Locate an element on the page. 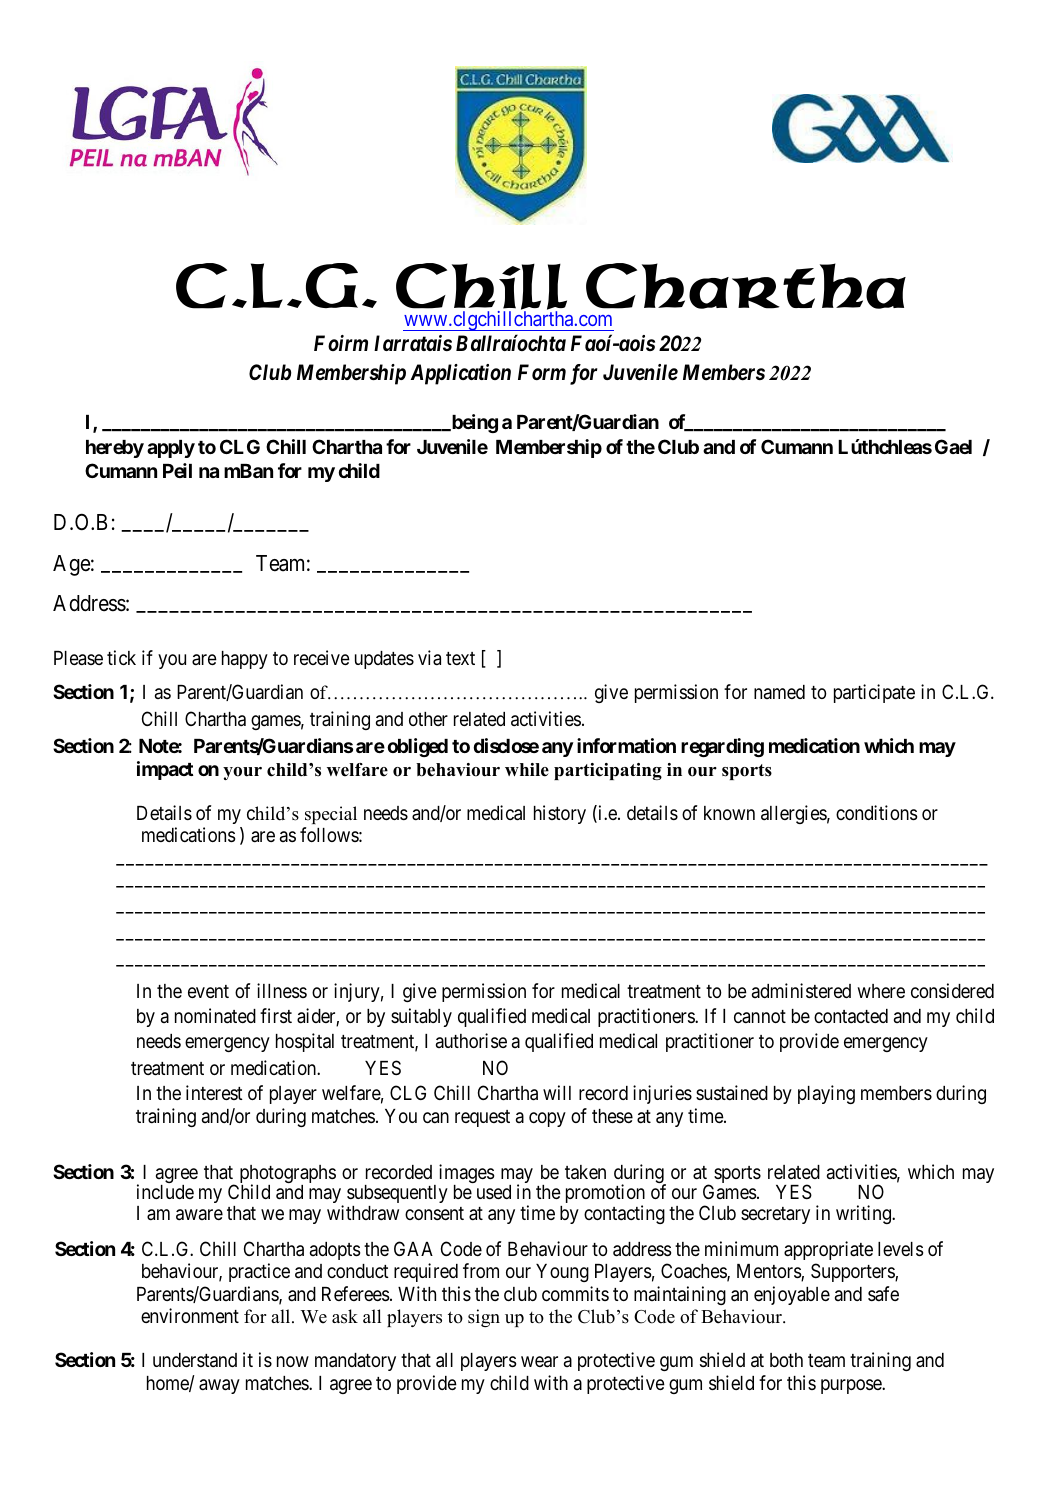 This document has height=1485, width=1050. understand is located at coordinates (195, 1360).
